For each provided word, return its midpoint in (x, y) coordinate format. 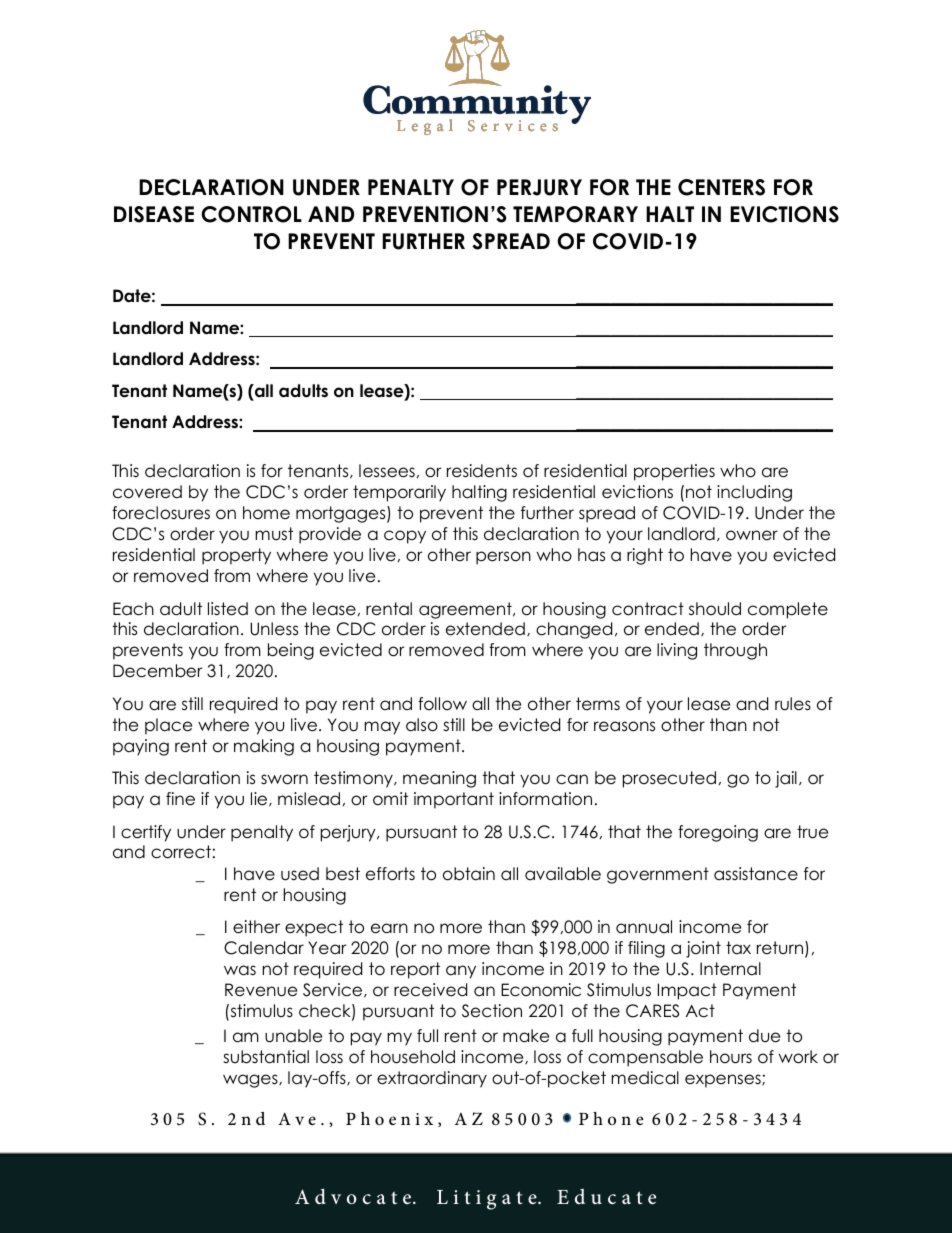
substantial (266, 1057)
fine (180, 799)
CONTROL (251, 214)
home (266, 513)
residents (482, 471)
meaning (439, 779)
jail (786, 779)
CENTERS (721, 187)
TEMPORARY (575, 214)
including (754, 493)
